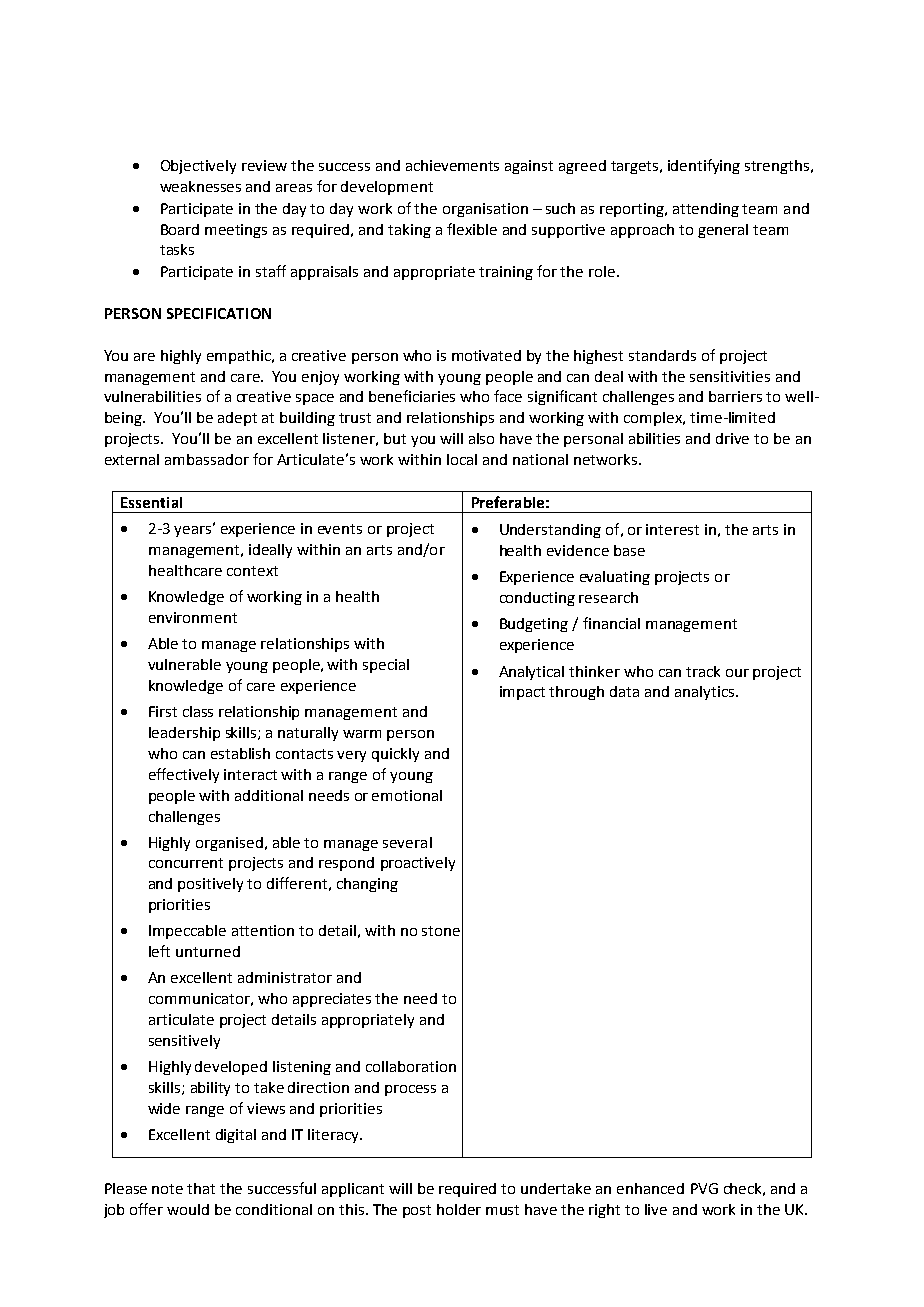 Image resolution: width=924 pixels, height=1307 pixels. Describe the element at coordinates (706, 210) in the document. I see `attending` at that location.
